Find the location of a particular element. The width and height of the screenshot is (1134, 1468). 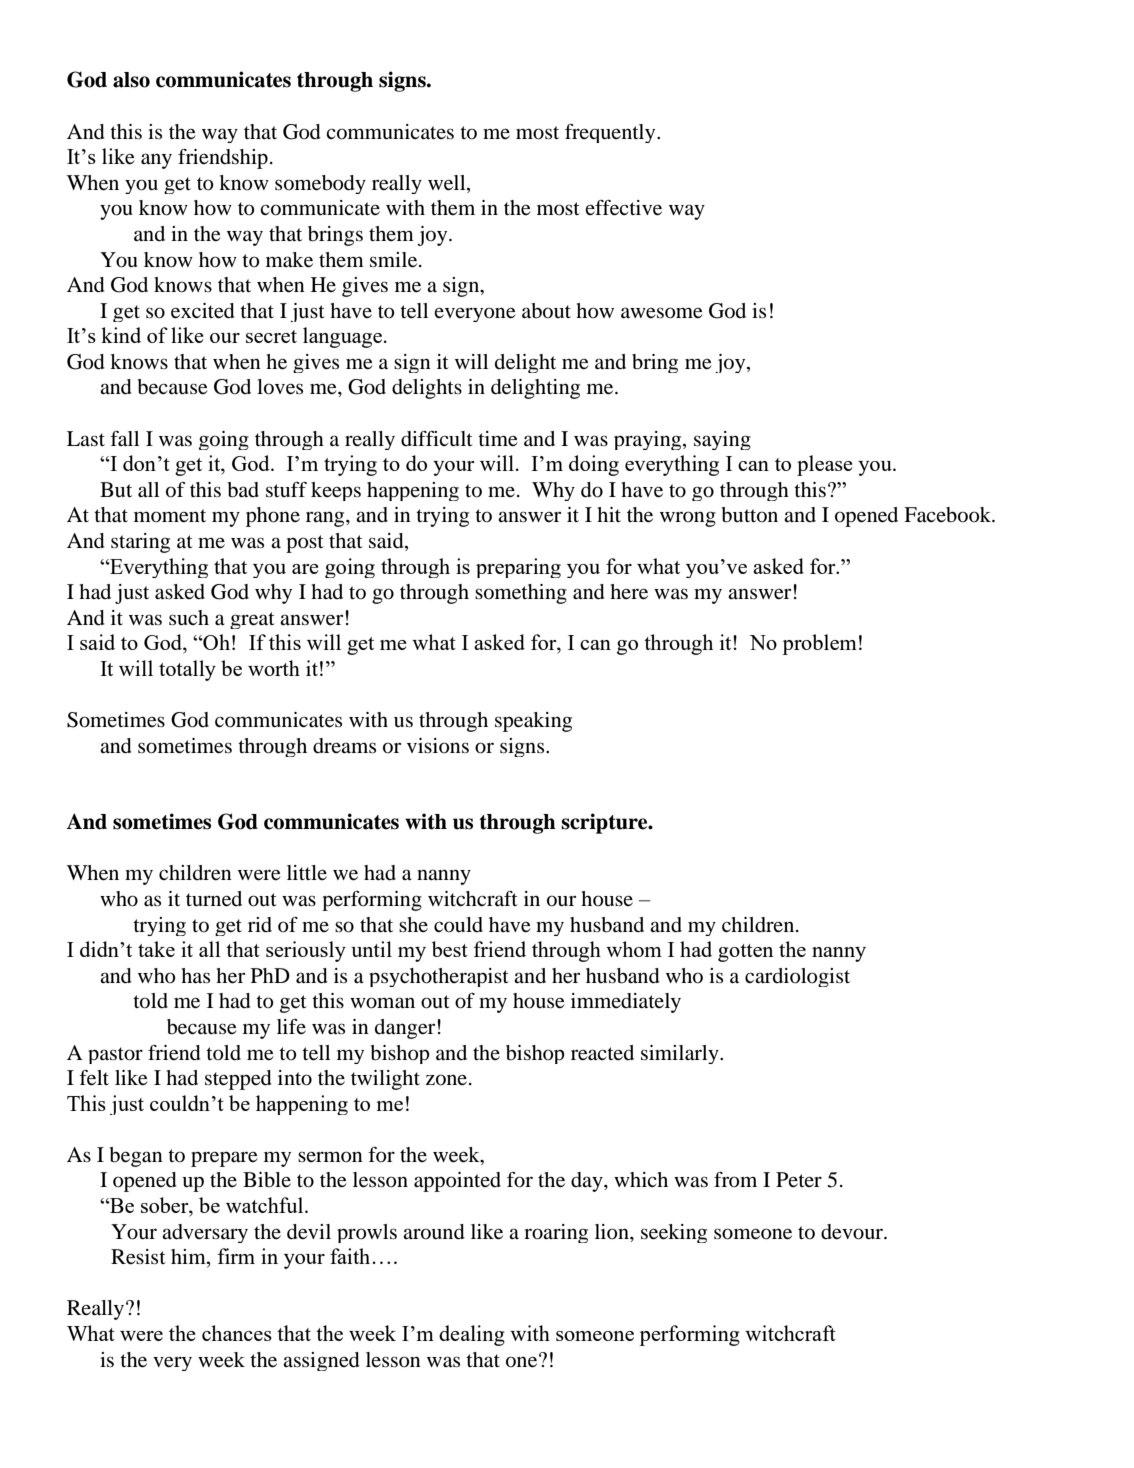

moment is located at coordinates (170, 516).
